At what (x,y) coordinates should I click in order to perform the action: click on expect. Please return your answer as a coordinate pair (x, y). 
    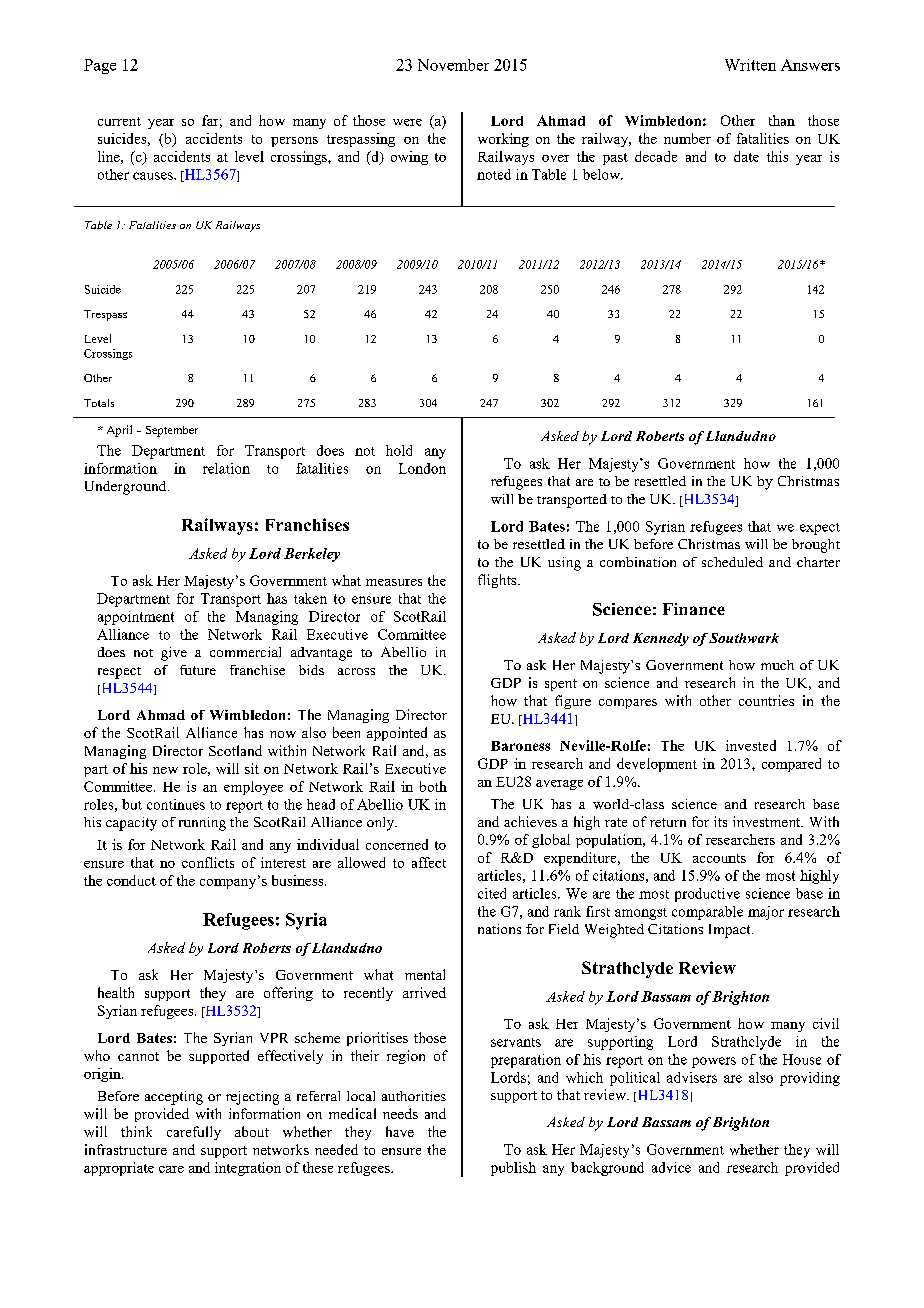
    Looking at the image, I should click on (820, 529).
